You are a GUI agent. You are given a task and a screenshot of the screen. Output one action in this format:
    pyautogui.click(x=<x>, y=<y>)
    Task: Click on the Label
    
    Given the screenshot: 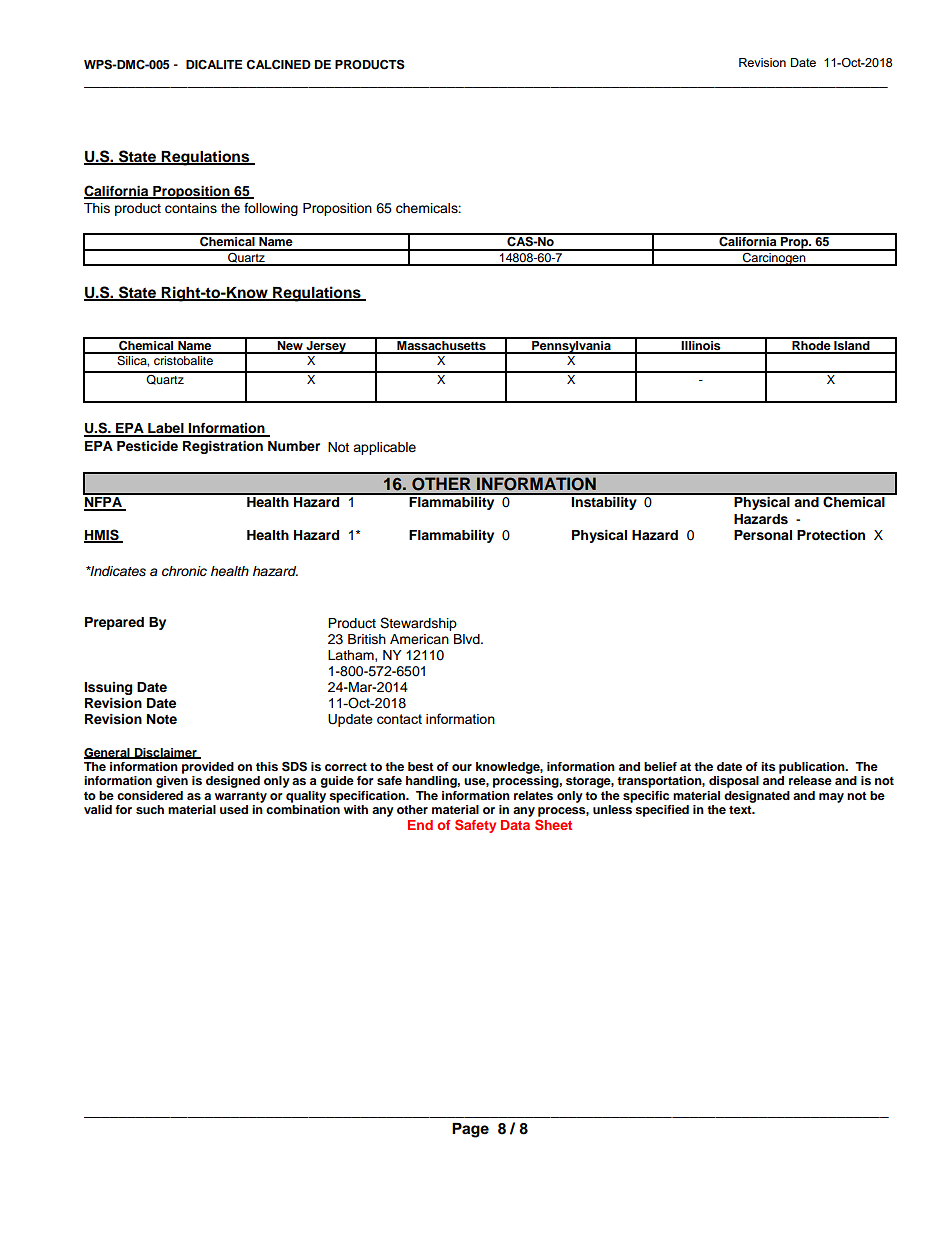 What is the action you would take?
    pyautogui.click(x=166, y=429)
